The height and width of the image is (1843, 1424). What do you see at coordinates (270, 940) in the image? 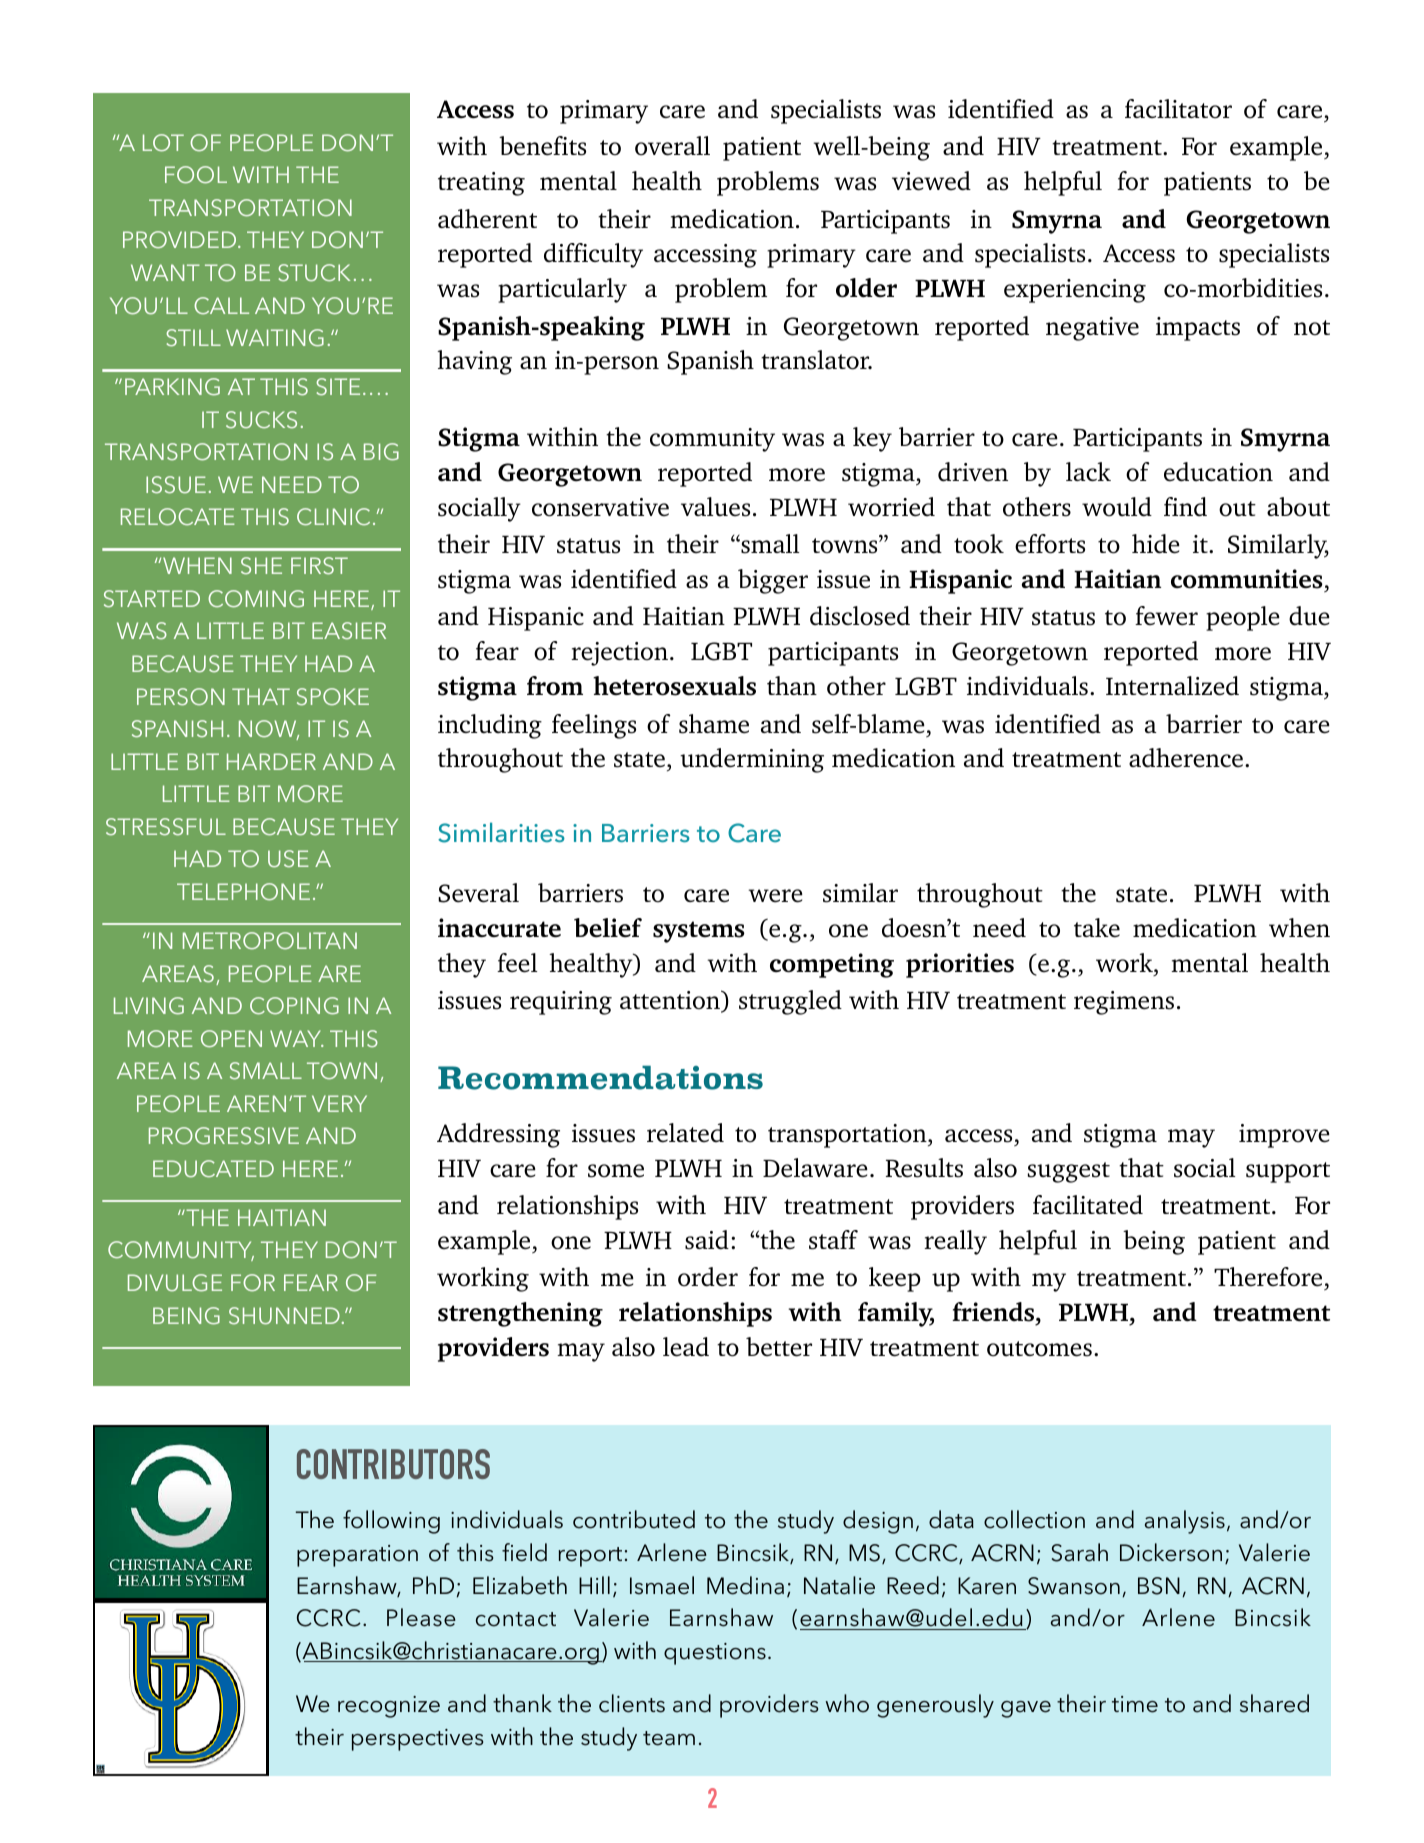
I see `METROPOLITAN` at bounding box center [270, 940].
